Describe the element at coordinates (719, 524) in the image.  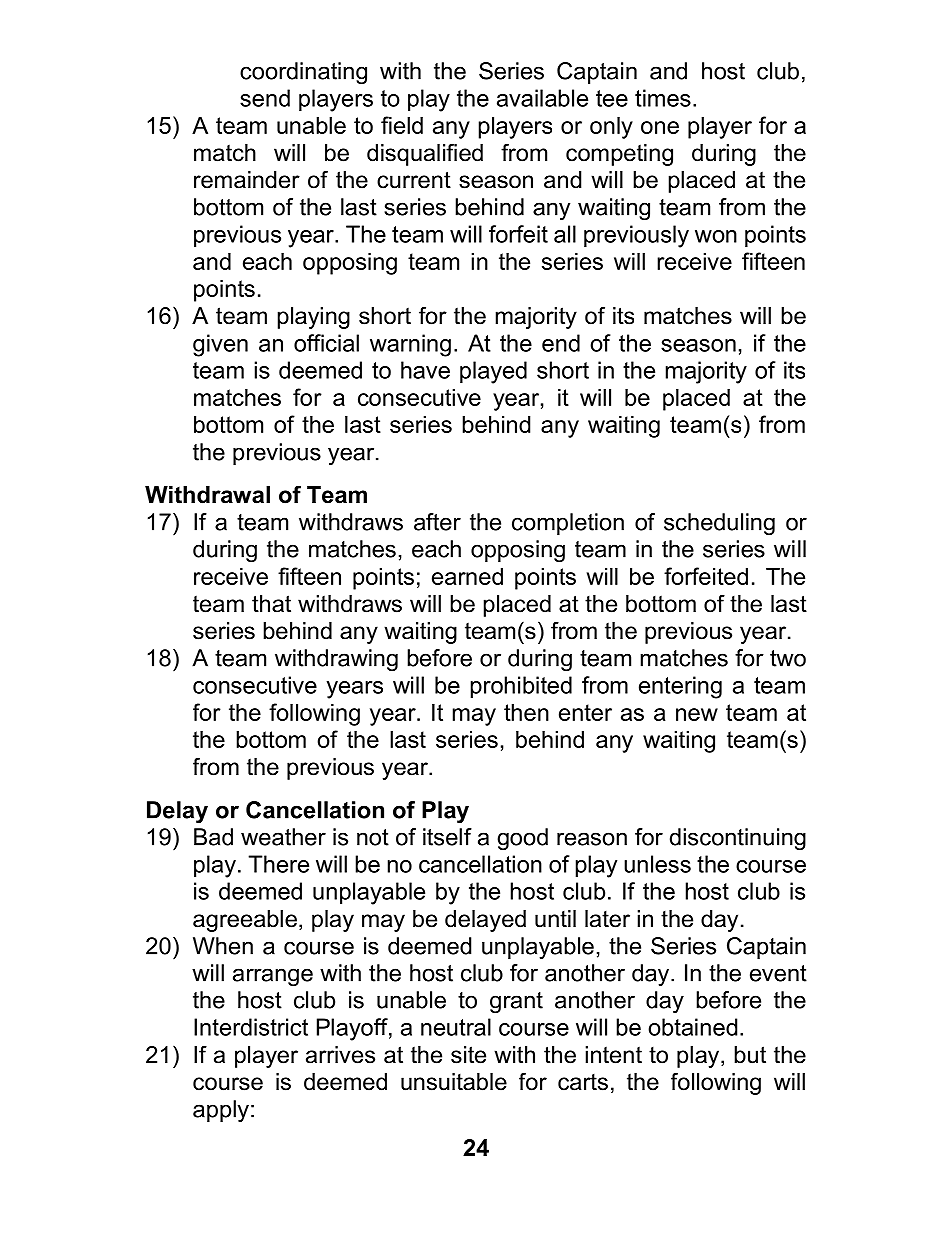
I see `scheduling` at that location.
